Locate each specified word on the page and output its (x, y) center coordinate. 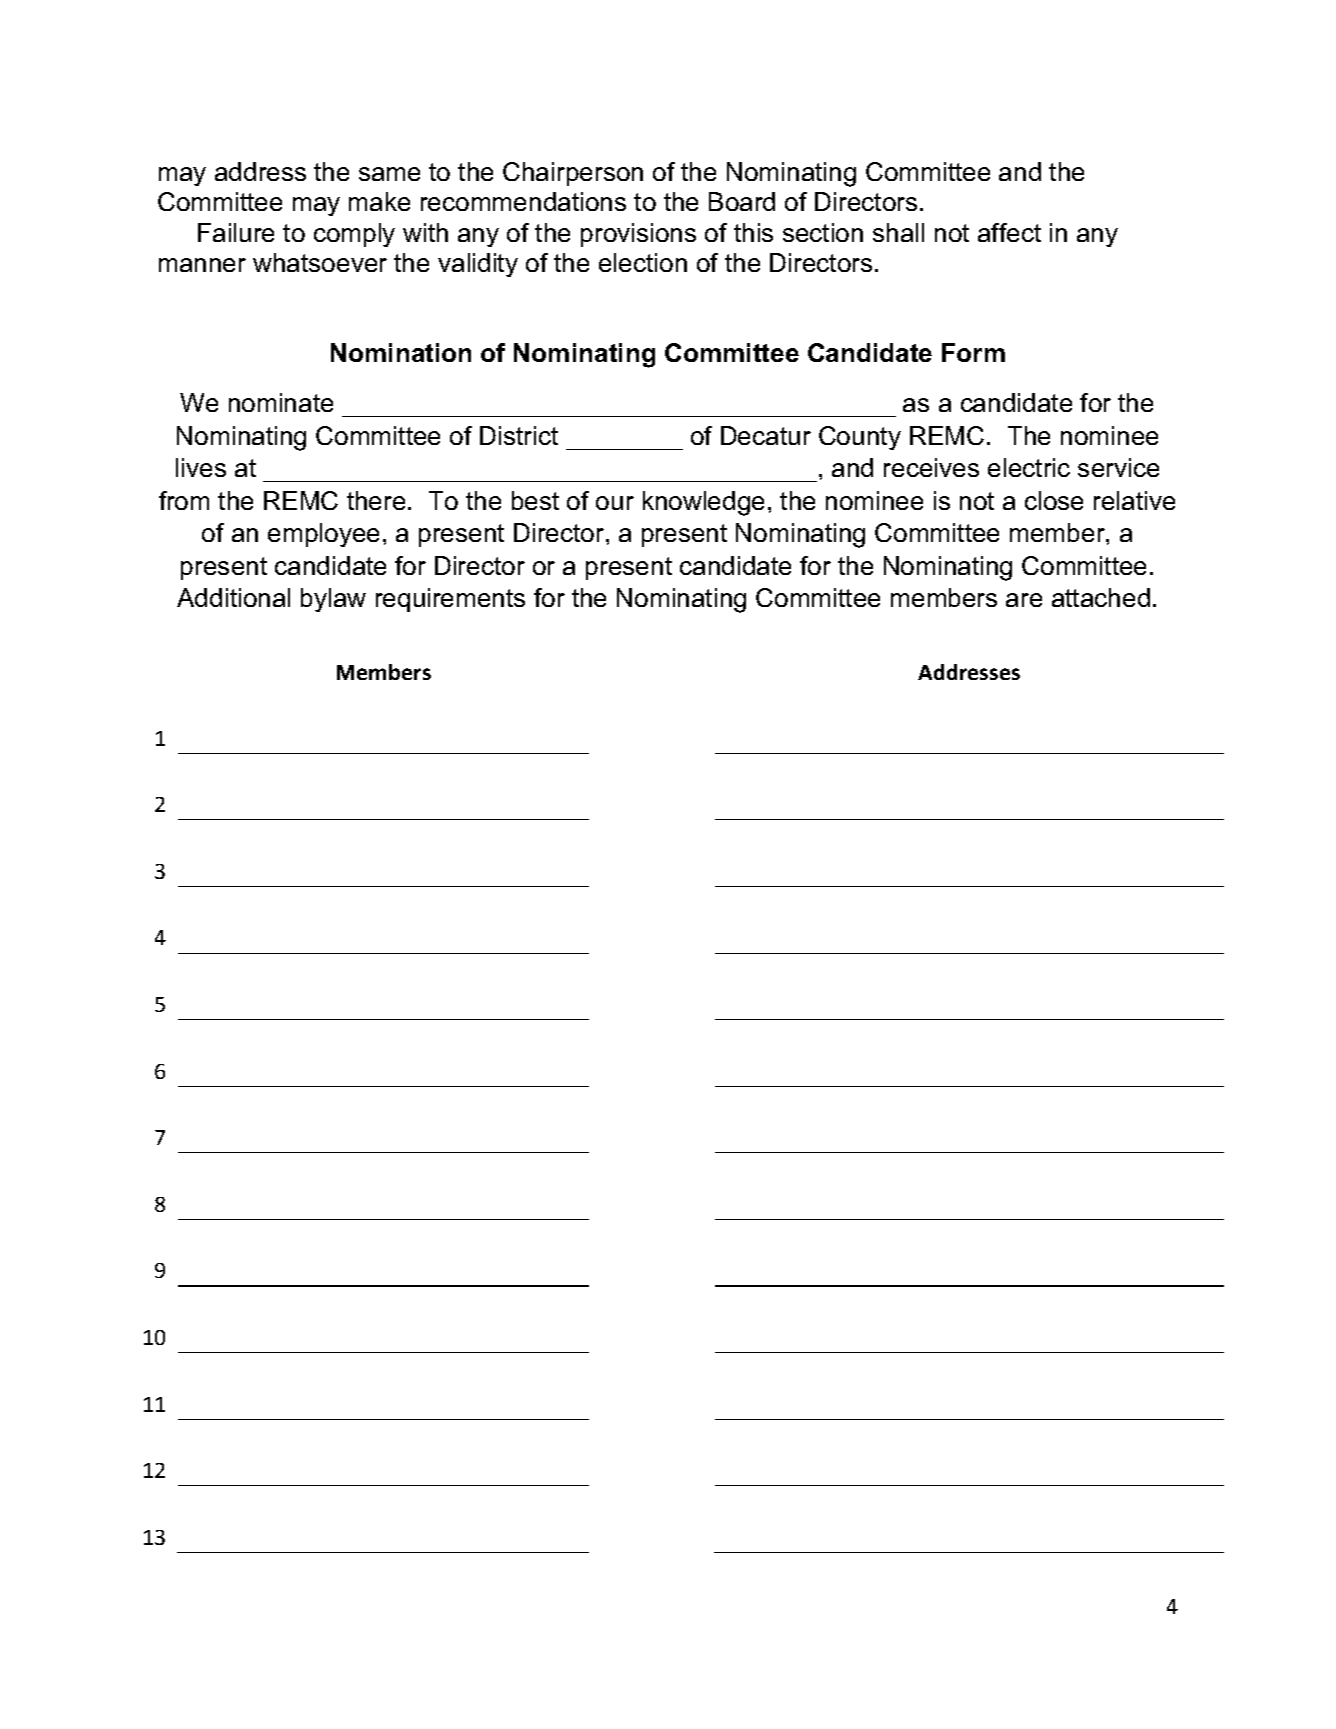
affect (1009, 232)
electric (1029, 467)
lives (201, 467)
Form (973, 352)
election (643, 262)
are (1024, 600)
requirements (450, 600)
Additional (233, 597)
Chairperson (573, 174)
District (519, 435)
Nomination (401, 352)
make (379, 201)
